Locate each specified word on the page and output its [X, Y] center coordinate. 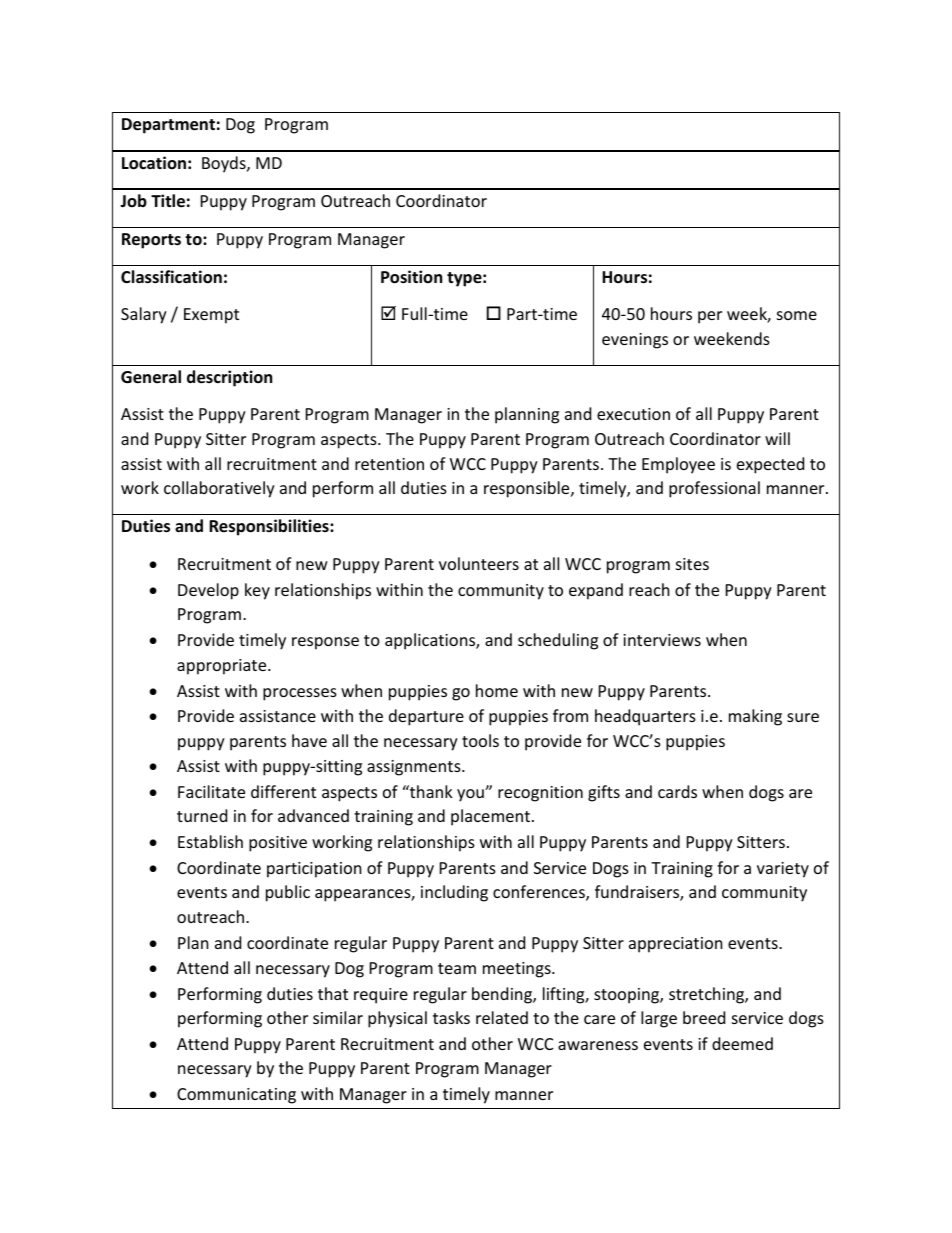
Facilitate [211, 791]
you [471, 795]
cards [677, 791]
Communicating [236, 1096]
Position [411, 277]
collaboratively [219, 489]
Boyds [225, 164]
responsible [528, 489]
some [797, 315]
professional [714, 489]
